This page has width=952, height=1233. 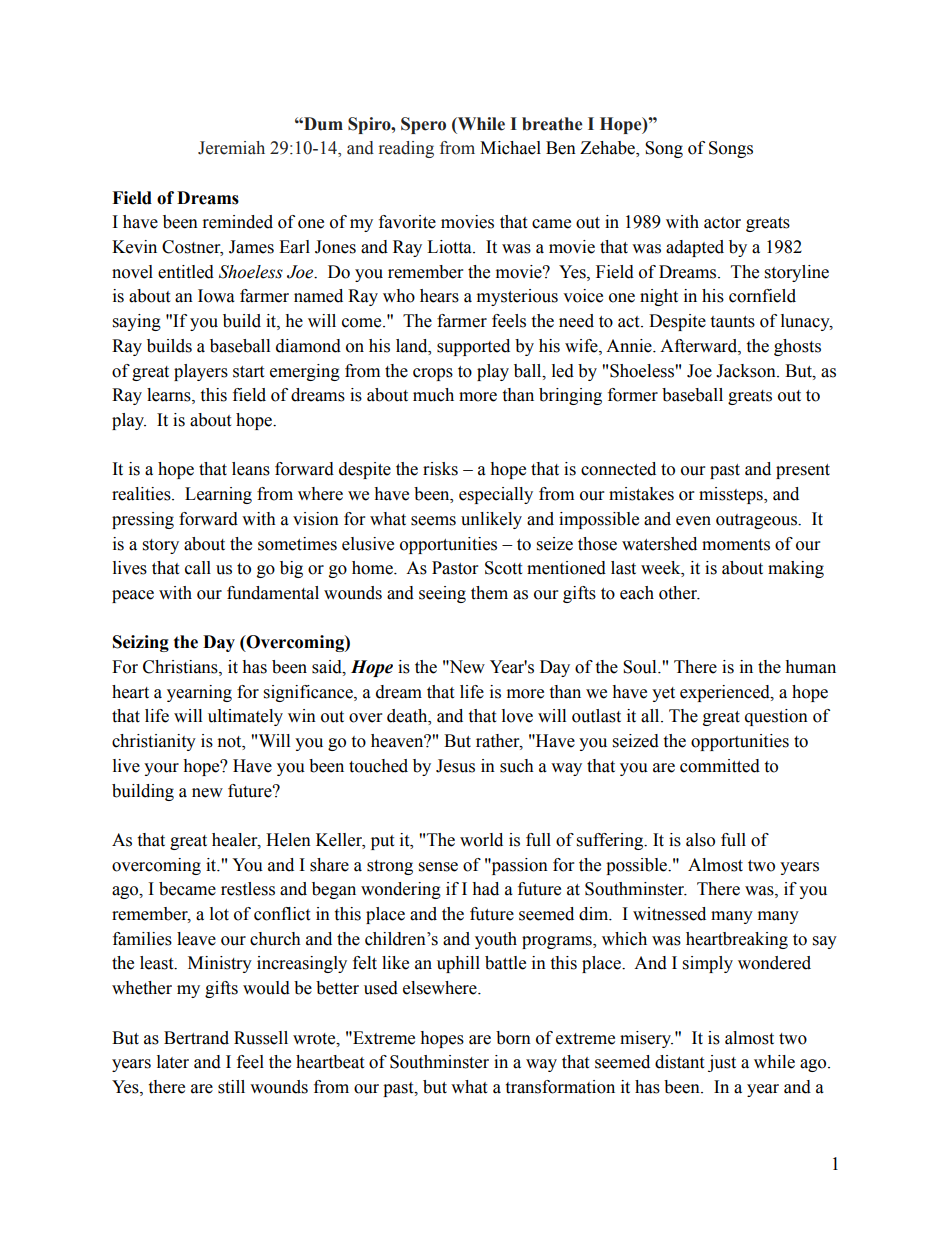 I want to click on born, so click(x=513, y=1038).
